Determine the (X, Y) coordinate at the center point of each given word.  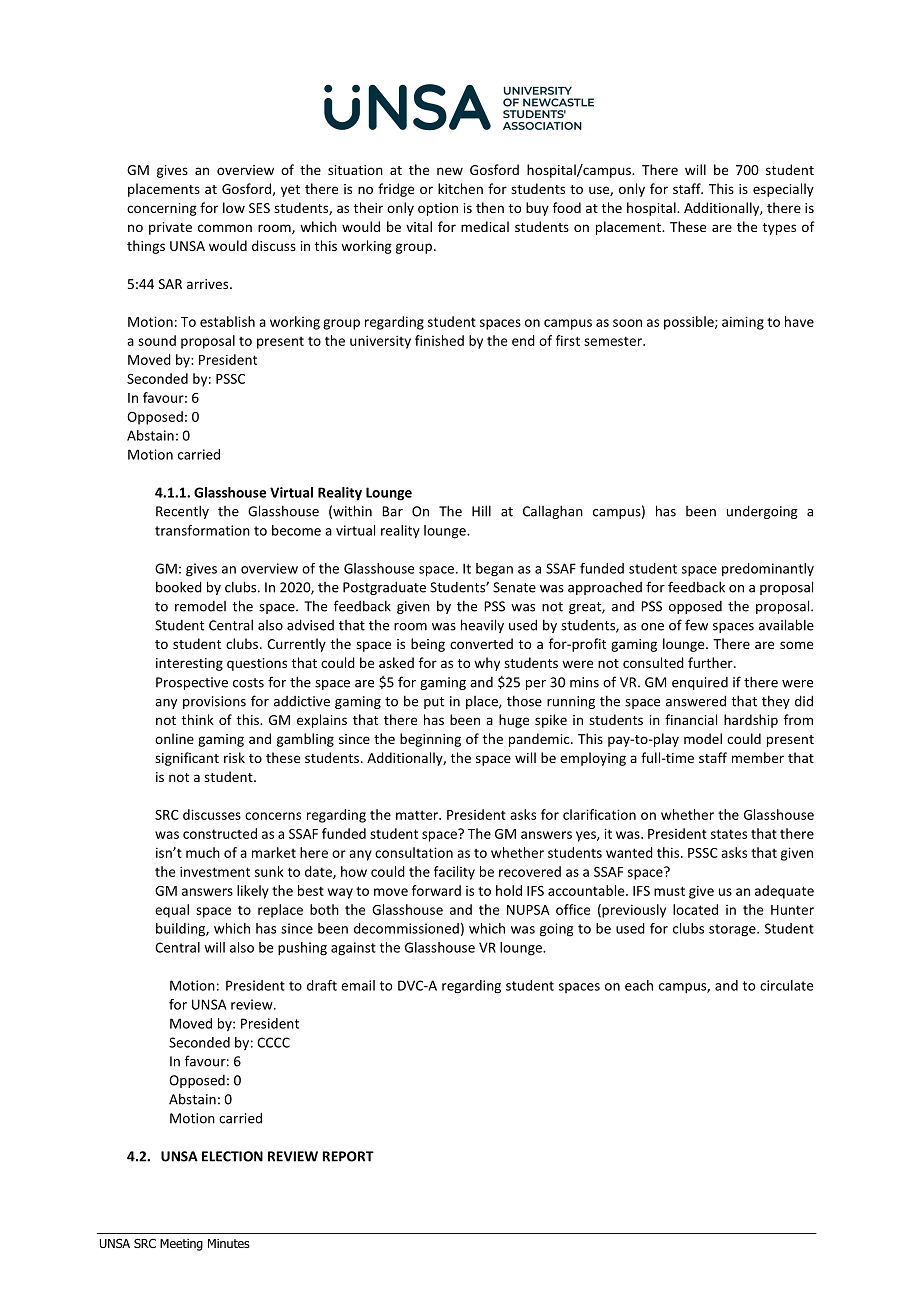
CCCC (273, 1042)
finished (439, 340)
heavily (482, 626)
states (729, 834)
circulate (786, 985)
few (696, 625)
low (234, 207)
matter (418, 815)
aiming (743, 323)
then (490, 207)
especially (783, 190)
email (358, 985)
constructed (220, 833)
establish (227, 321)
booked (179, 587)
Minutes (229, 1243)
